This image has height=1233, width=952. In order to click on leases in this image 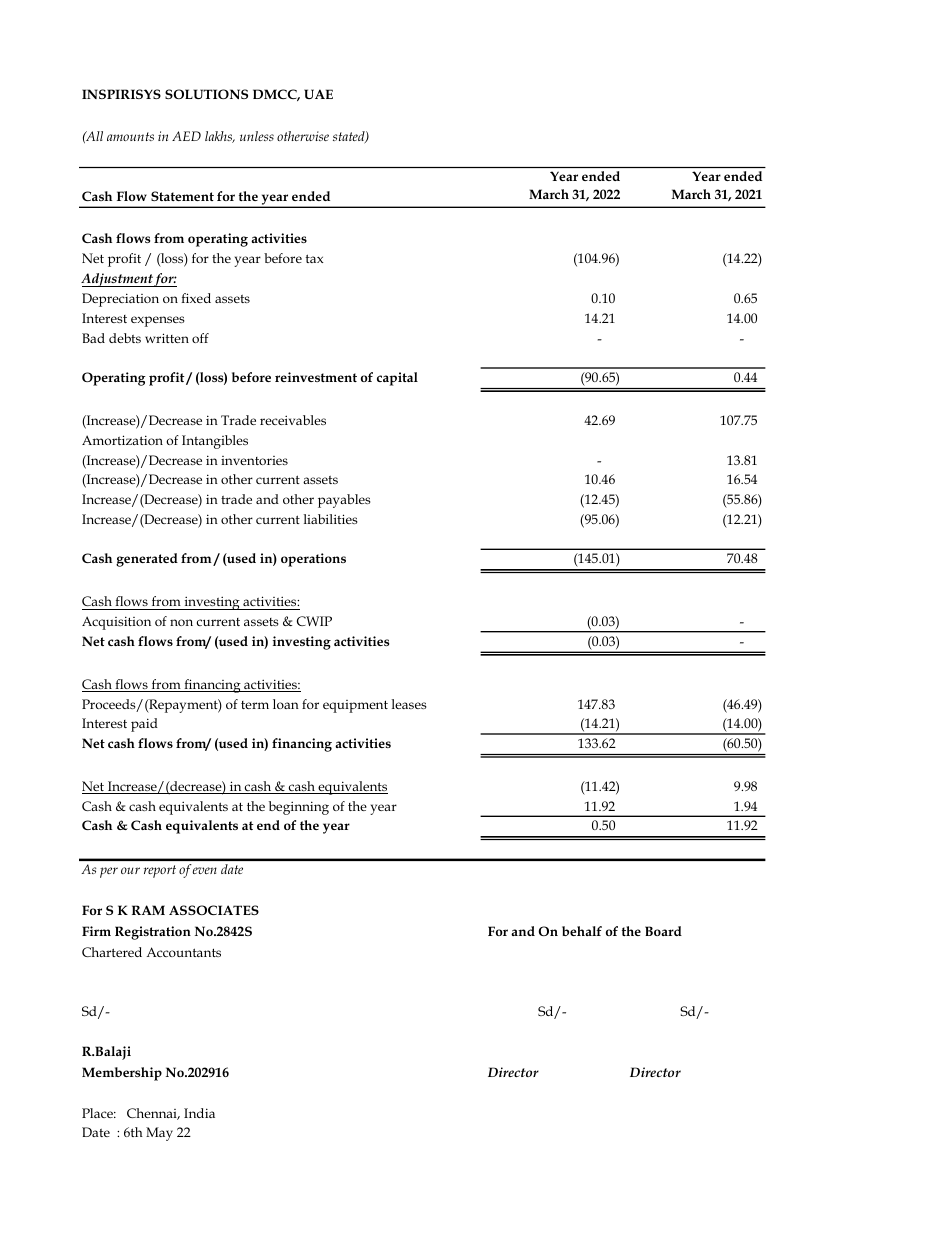, I will do `click(409, 704)`.
